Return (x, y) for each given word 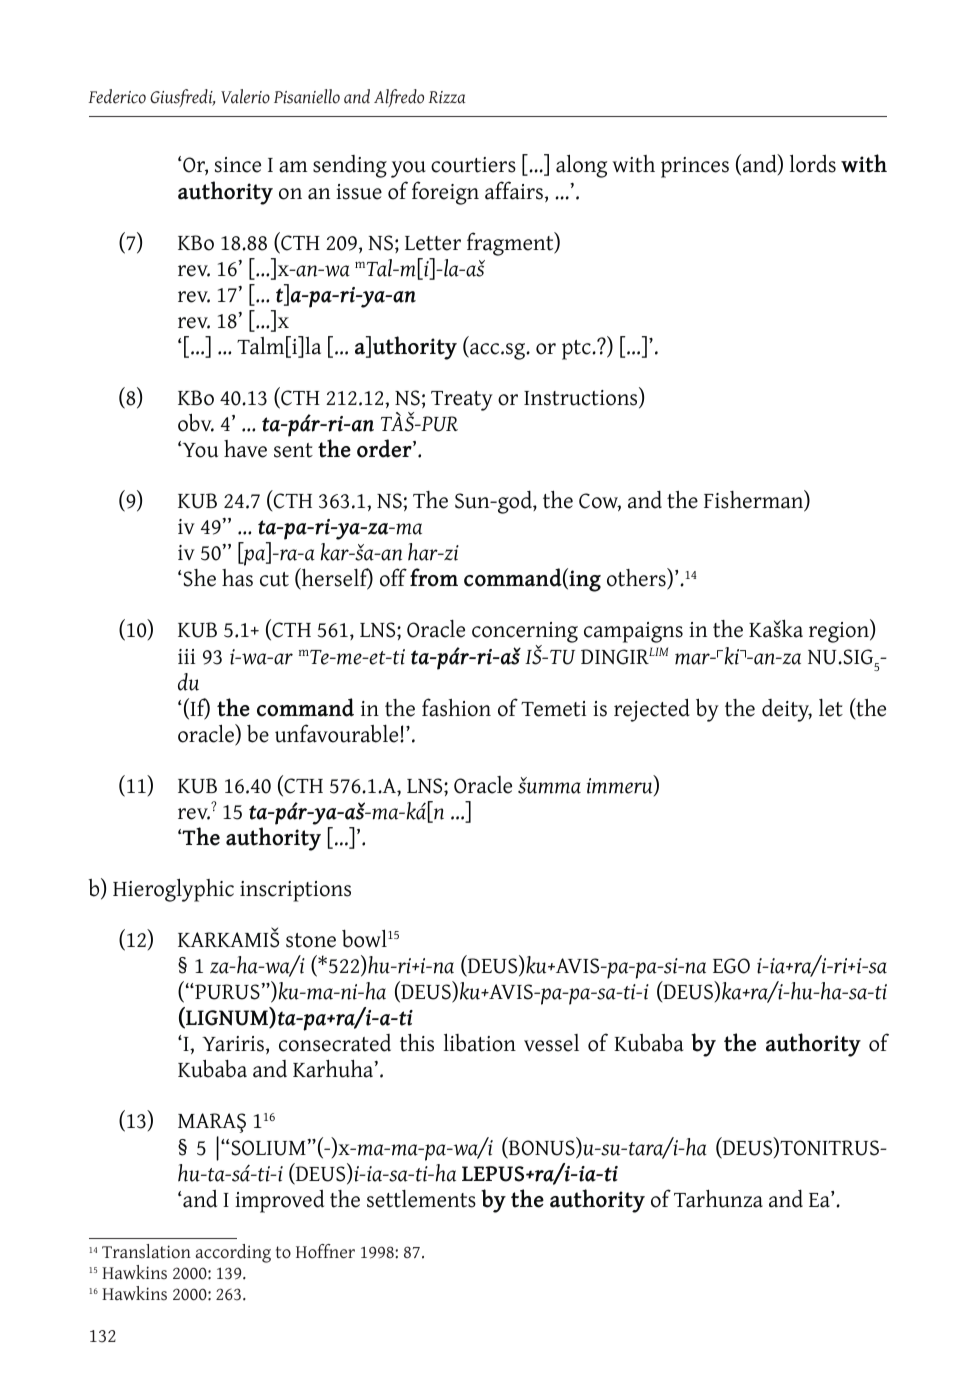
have (245, 449)
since (238, 165)
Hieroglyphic (173, 890)
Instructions (582, 398)
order (385, 448)
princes (695, 167)
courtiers (473, 165)
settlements (421, 1199)
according (233, 1253)
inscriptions (295, 891)
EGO (731, 966)
